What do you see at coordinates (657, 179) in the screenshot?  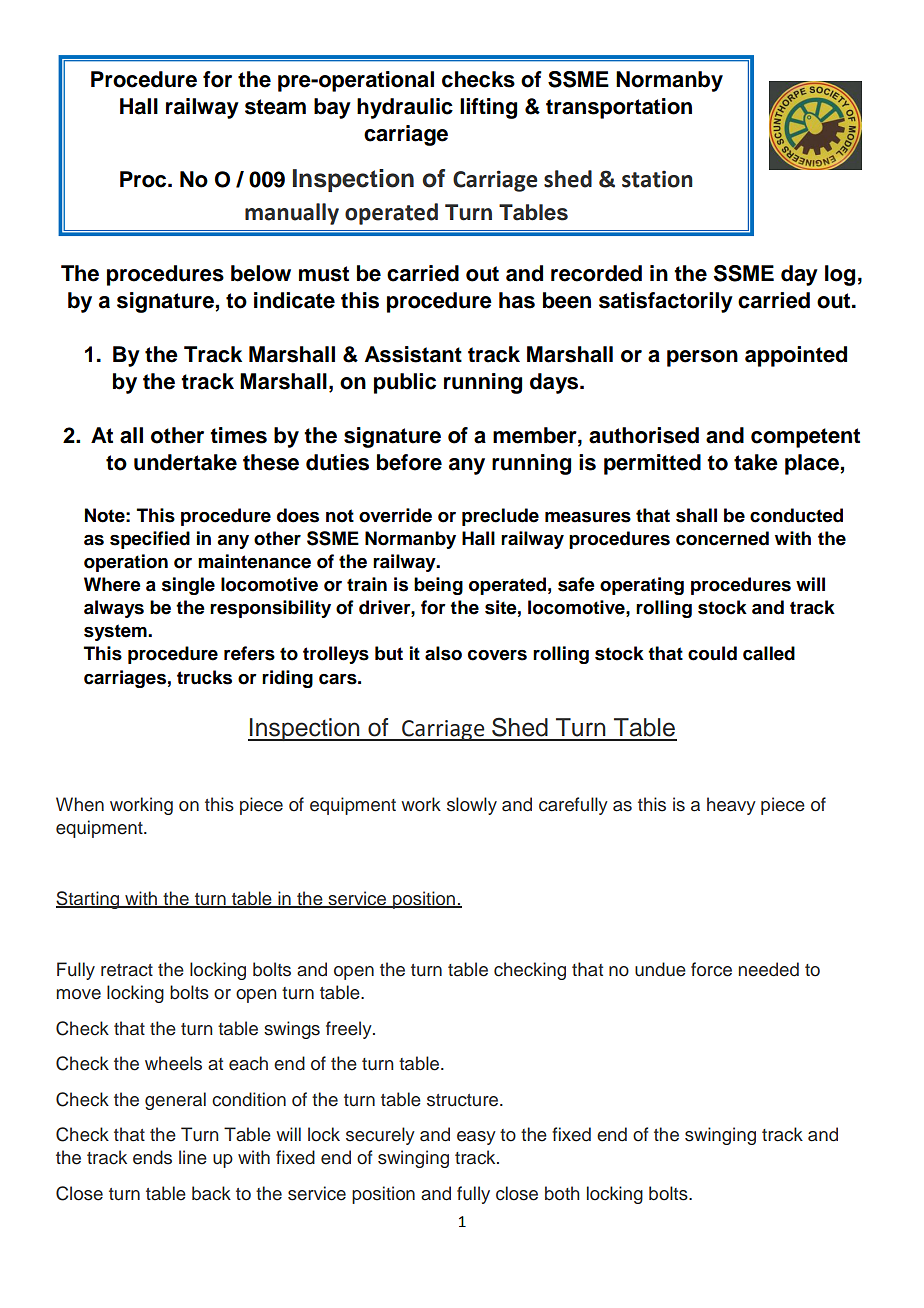 I see `station` at bounding box center [657, 179].
